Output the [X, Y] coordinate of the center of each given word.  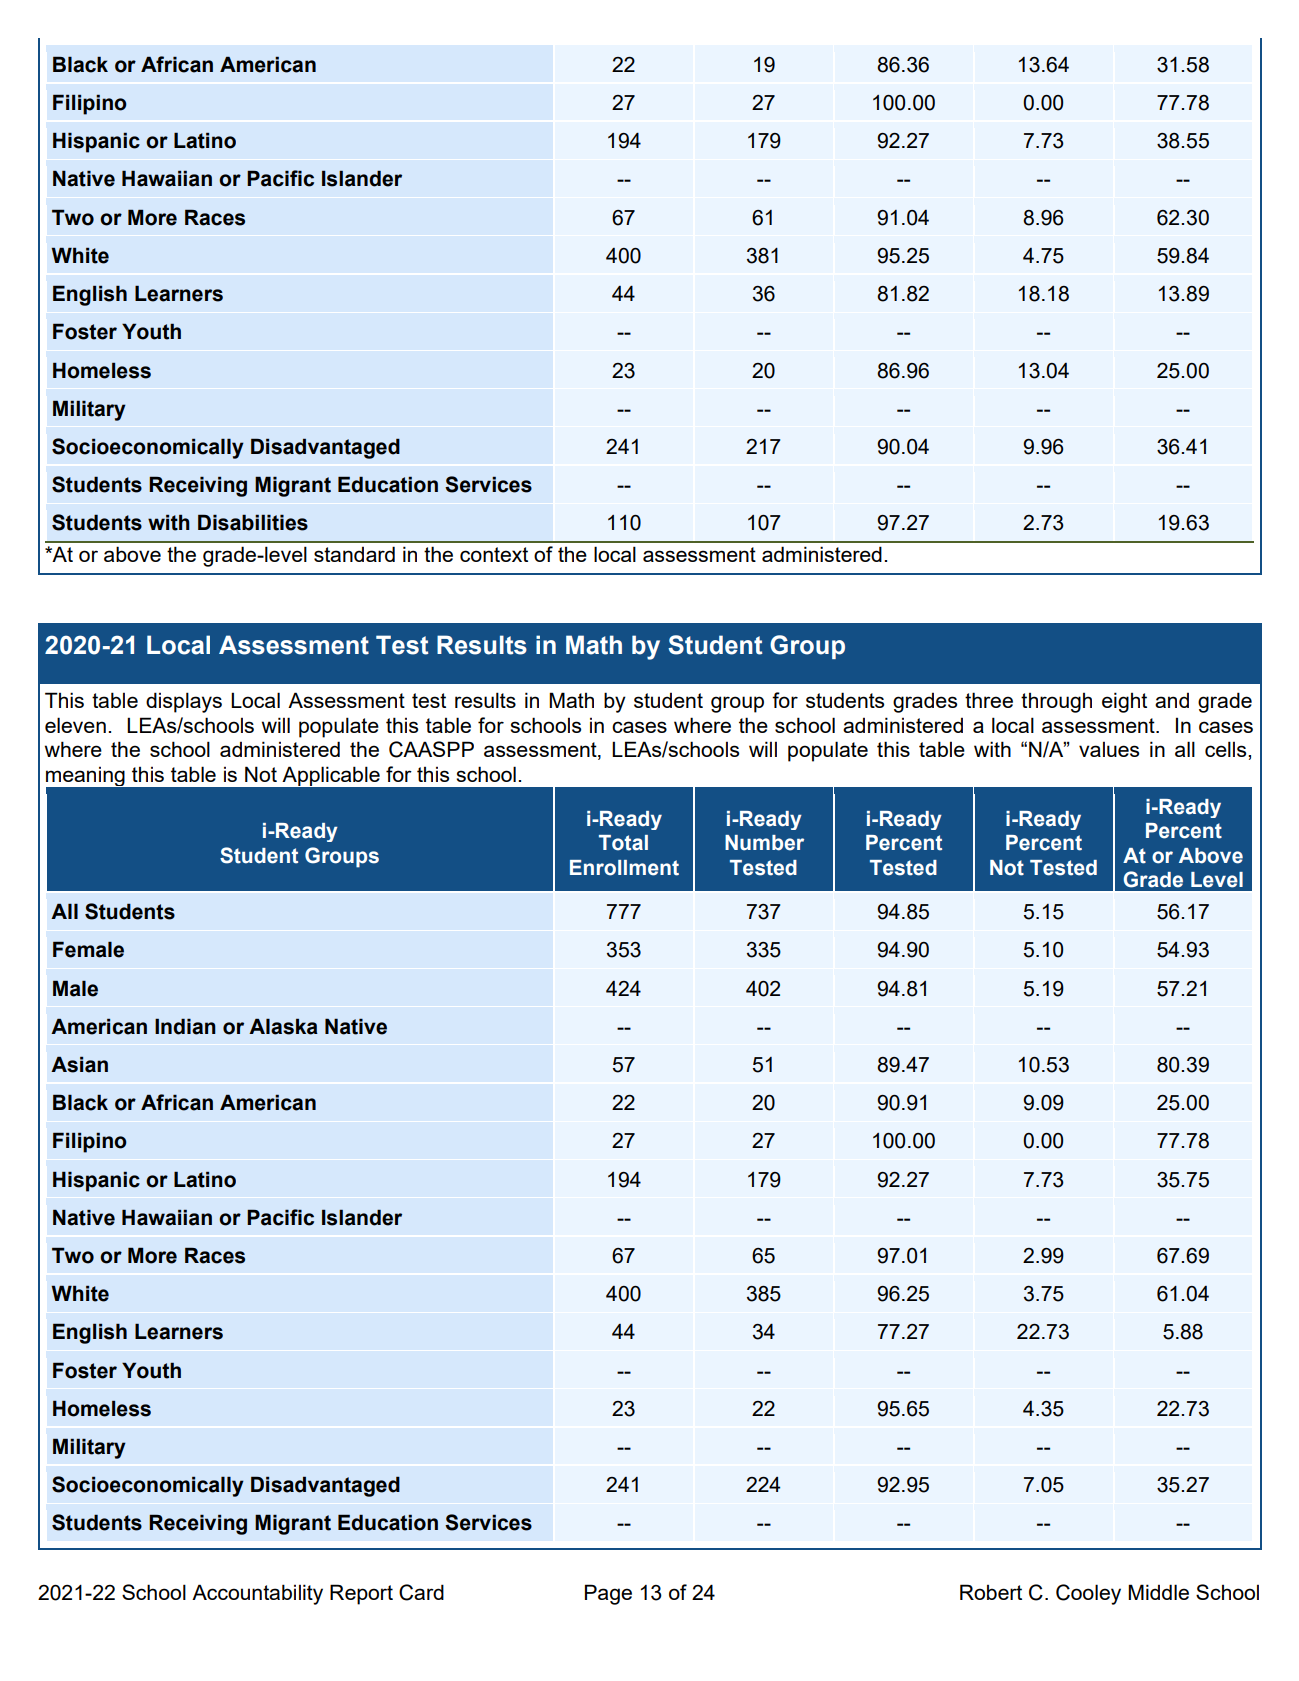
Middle [1158, 1592]
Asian [79, 1064]
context [494, 554]
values [1109, 749]
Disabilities [253, 522]
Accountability [257, 1594]
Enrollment [624, 868]
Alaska [283, 1026]
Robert [991, 1592]
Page [608, 1594]
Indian [185, 1026]
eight [1124, 702]
